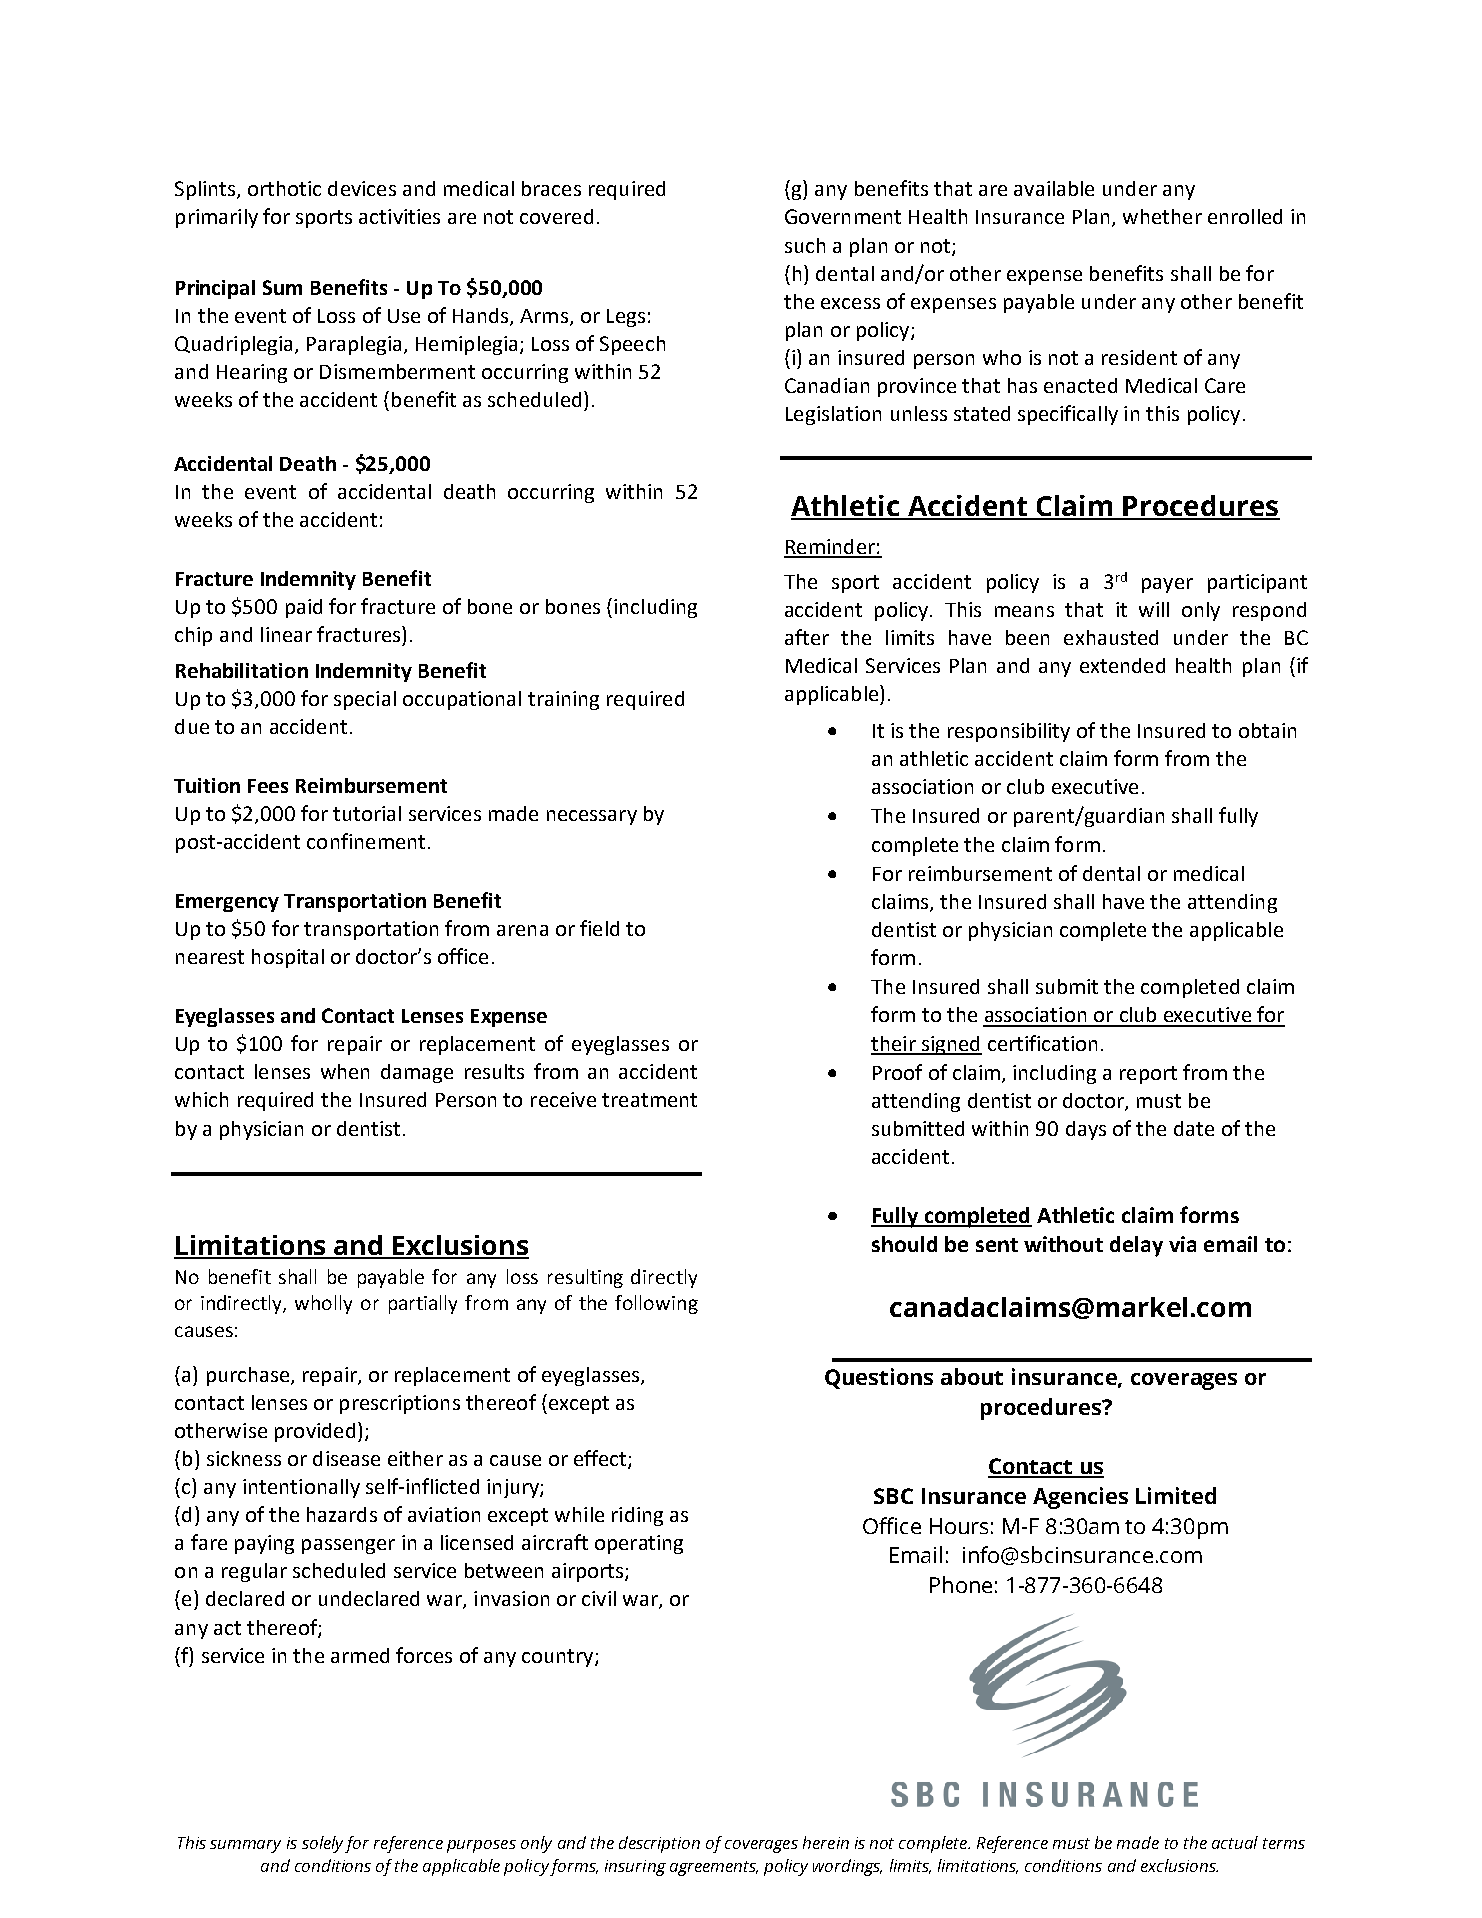 This document has height=1918, width=1482. I want to click on solely, so click(322, 1844).
